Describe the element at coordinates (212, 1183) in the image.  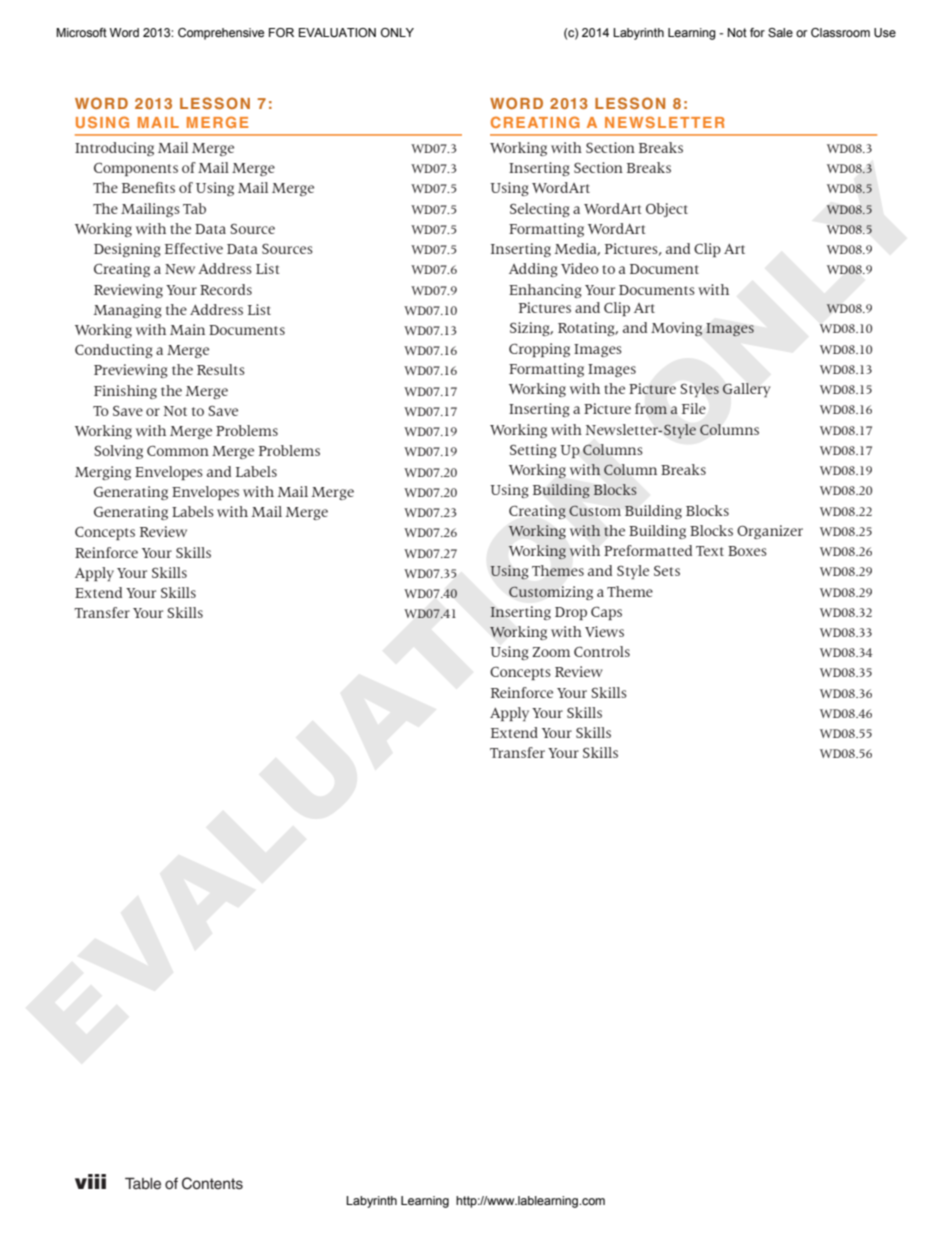
I see `Contents` at that location.
